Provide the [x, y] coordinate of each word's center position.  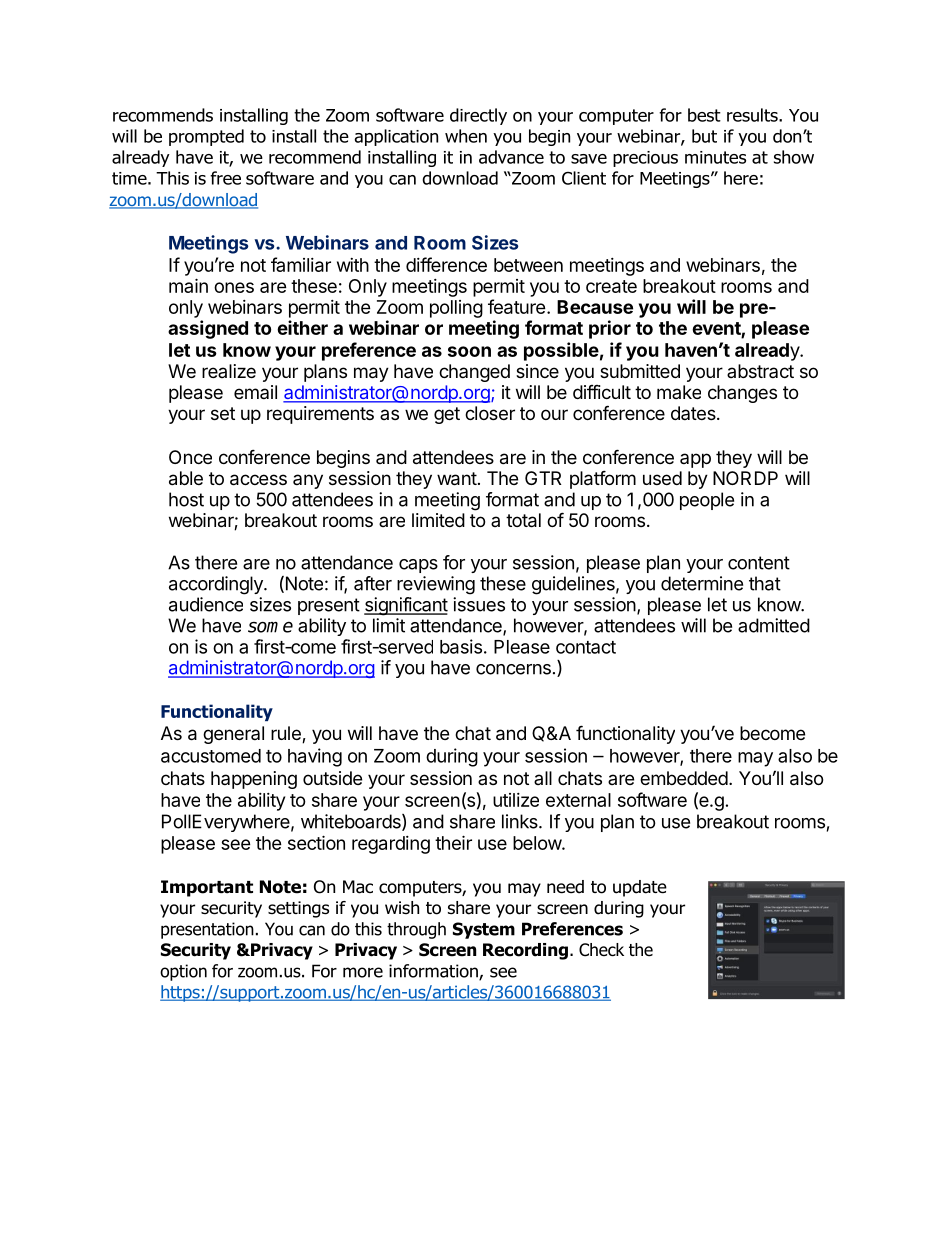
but [704, 136]
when [466, 136]
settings [298, 909]
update [640, 888]
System [484, 930]
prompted [206, 137]
